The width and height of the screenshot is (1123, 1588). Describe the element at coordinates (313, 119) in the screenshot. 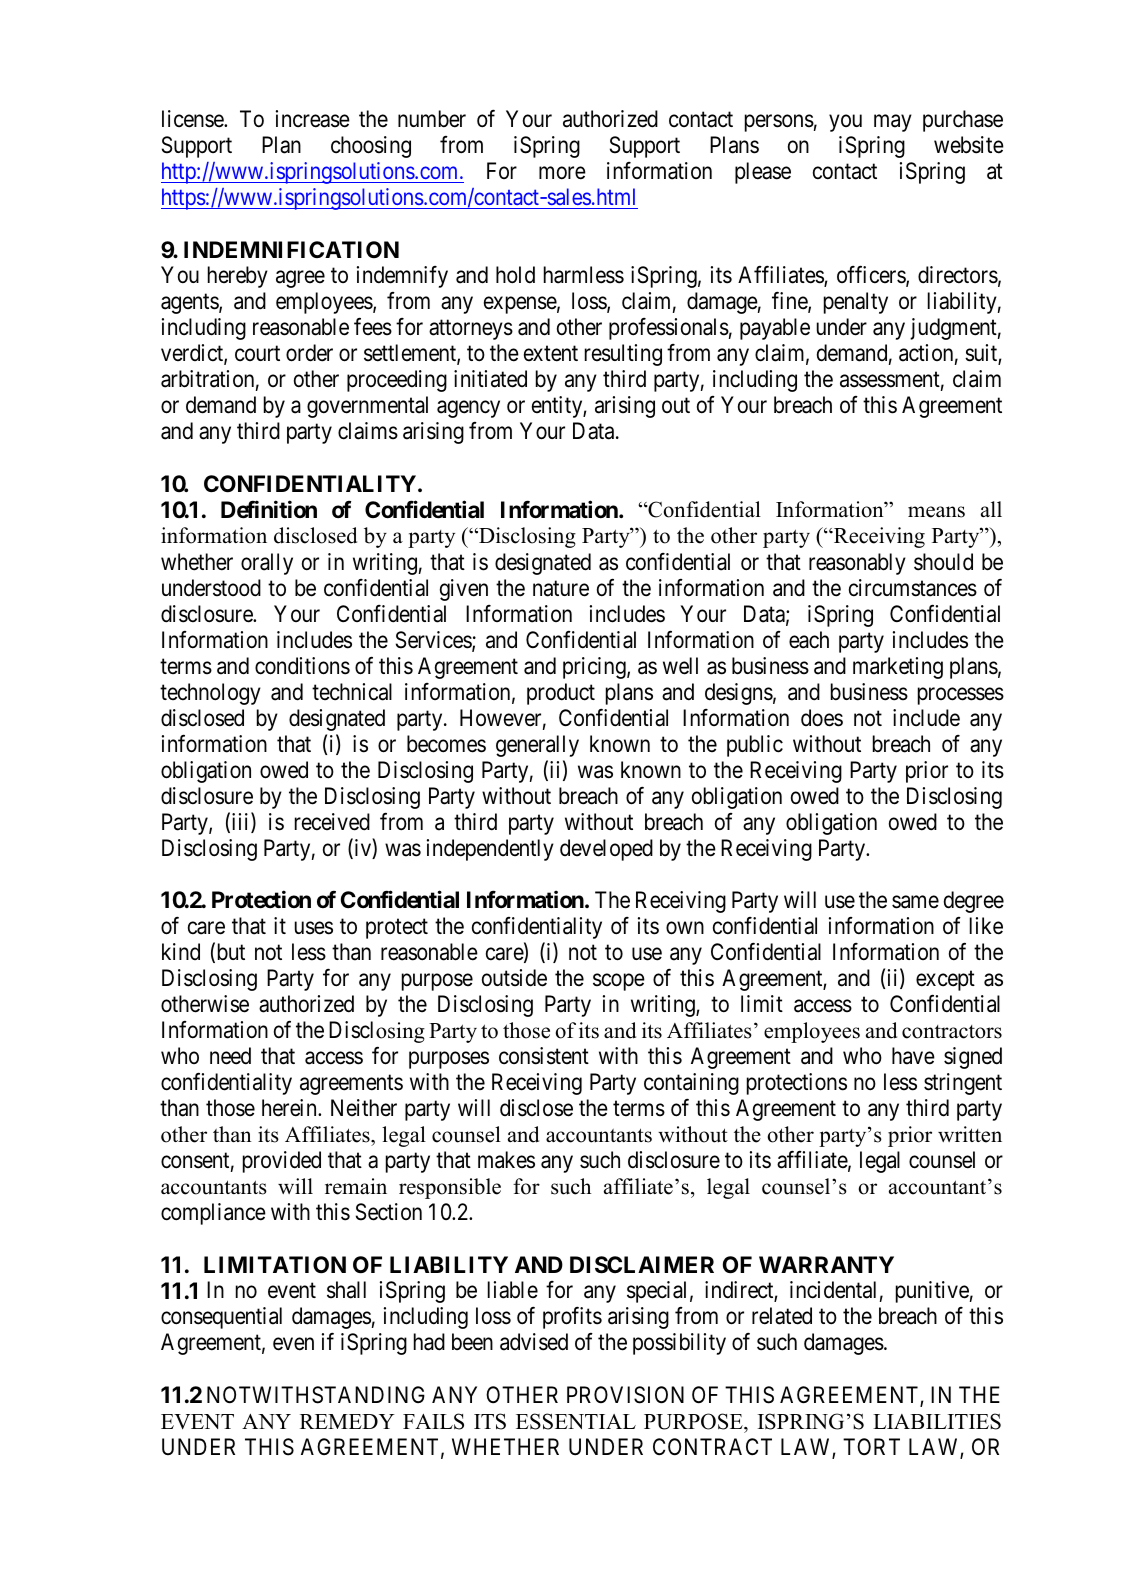

I see `increase` at that location.
